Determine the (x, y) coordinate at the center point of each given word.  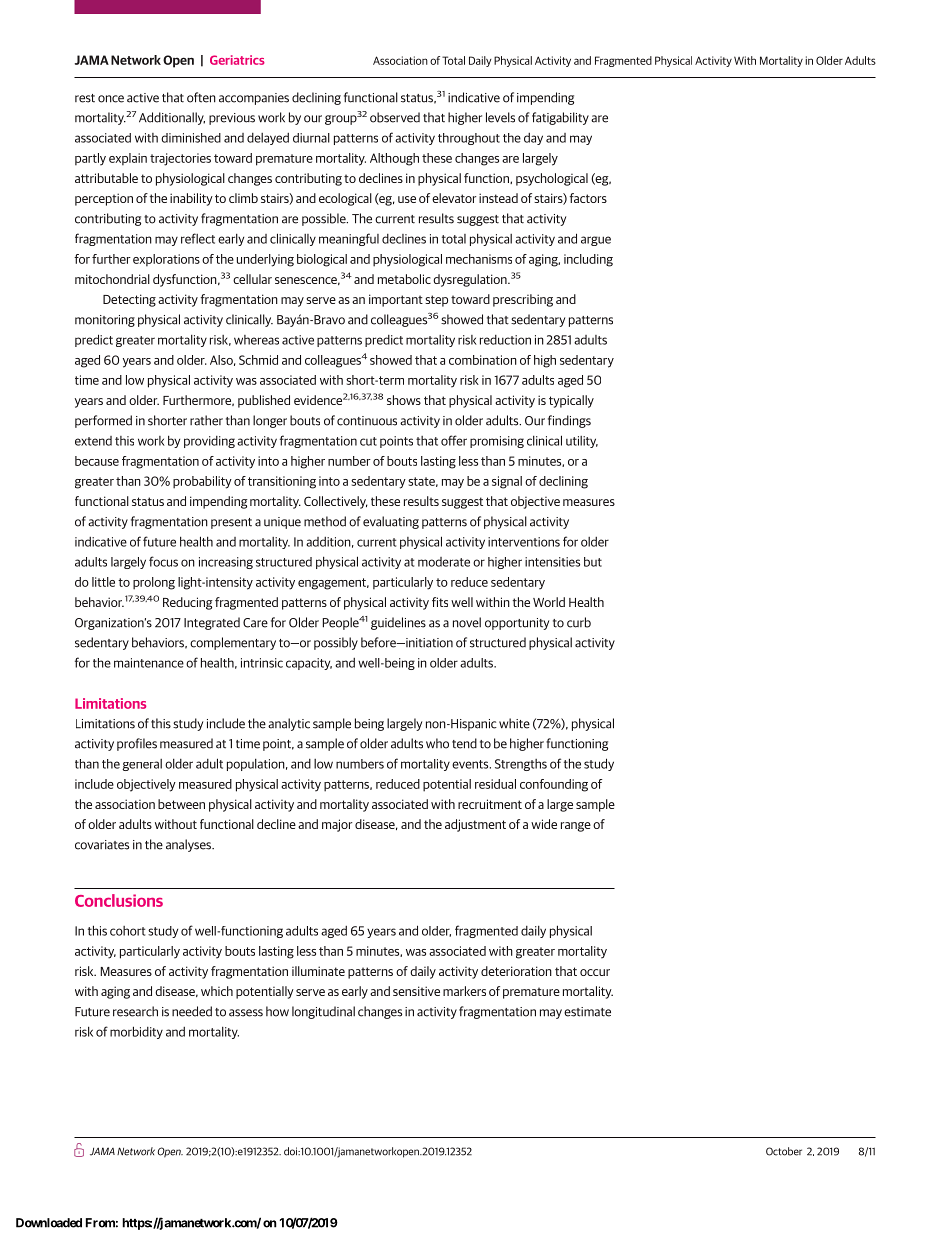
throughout (469, 139)
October (784, 1151)
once (111, 99)
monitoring (105, 321)
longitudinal (323, 1012)
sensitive (416, 991)
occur (595, 972)
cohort (127, 931)
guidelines (398, 623)
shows (404, 400)
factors (588, 198)
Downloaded (49, 1223)
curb (579, 622)
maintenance (149, 663)
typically (571, 401)
